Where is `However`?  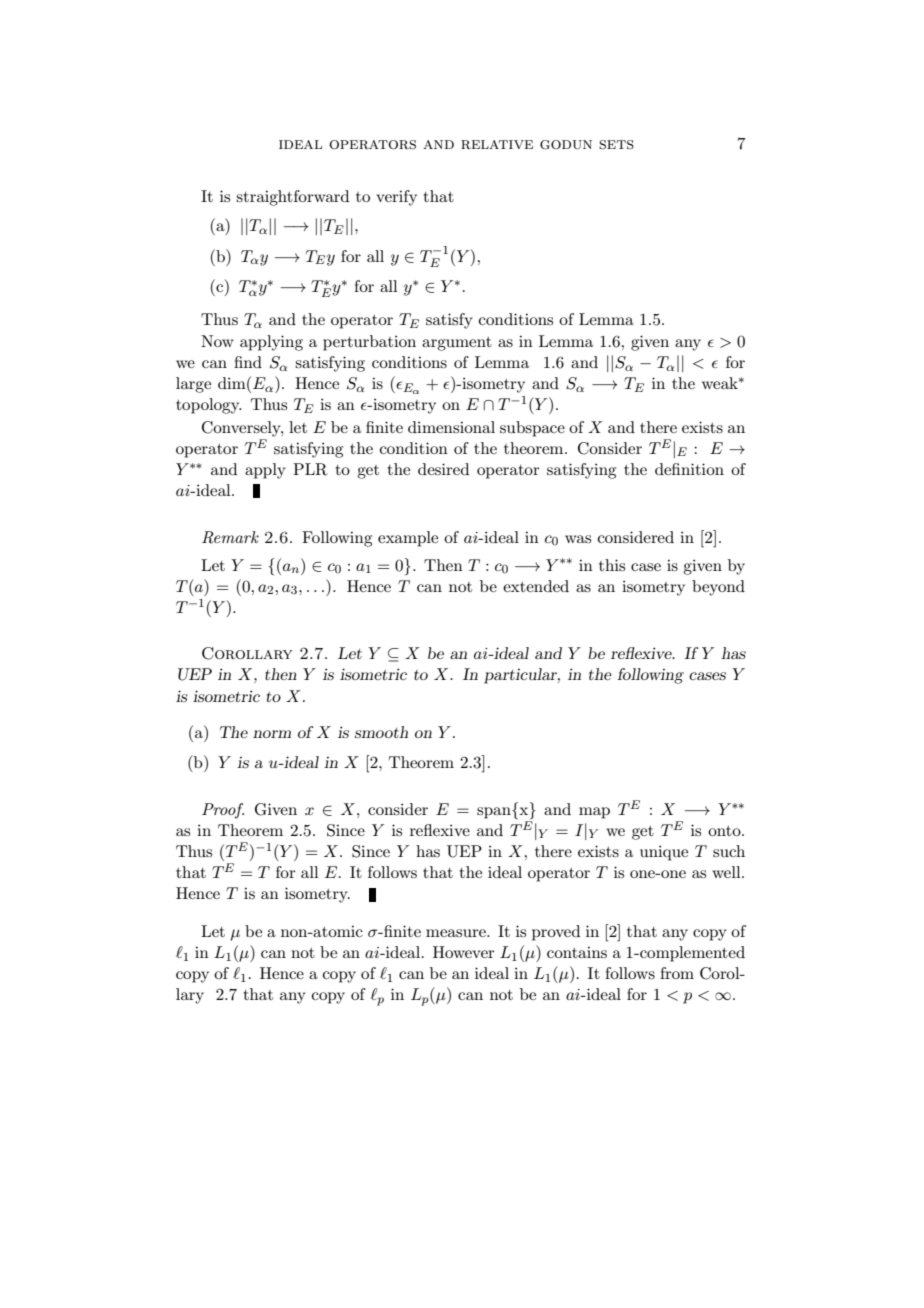 However is located at coordinates (464, 952).
